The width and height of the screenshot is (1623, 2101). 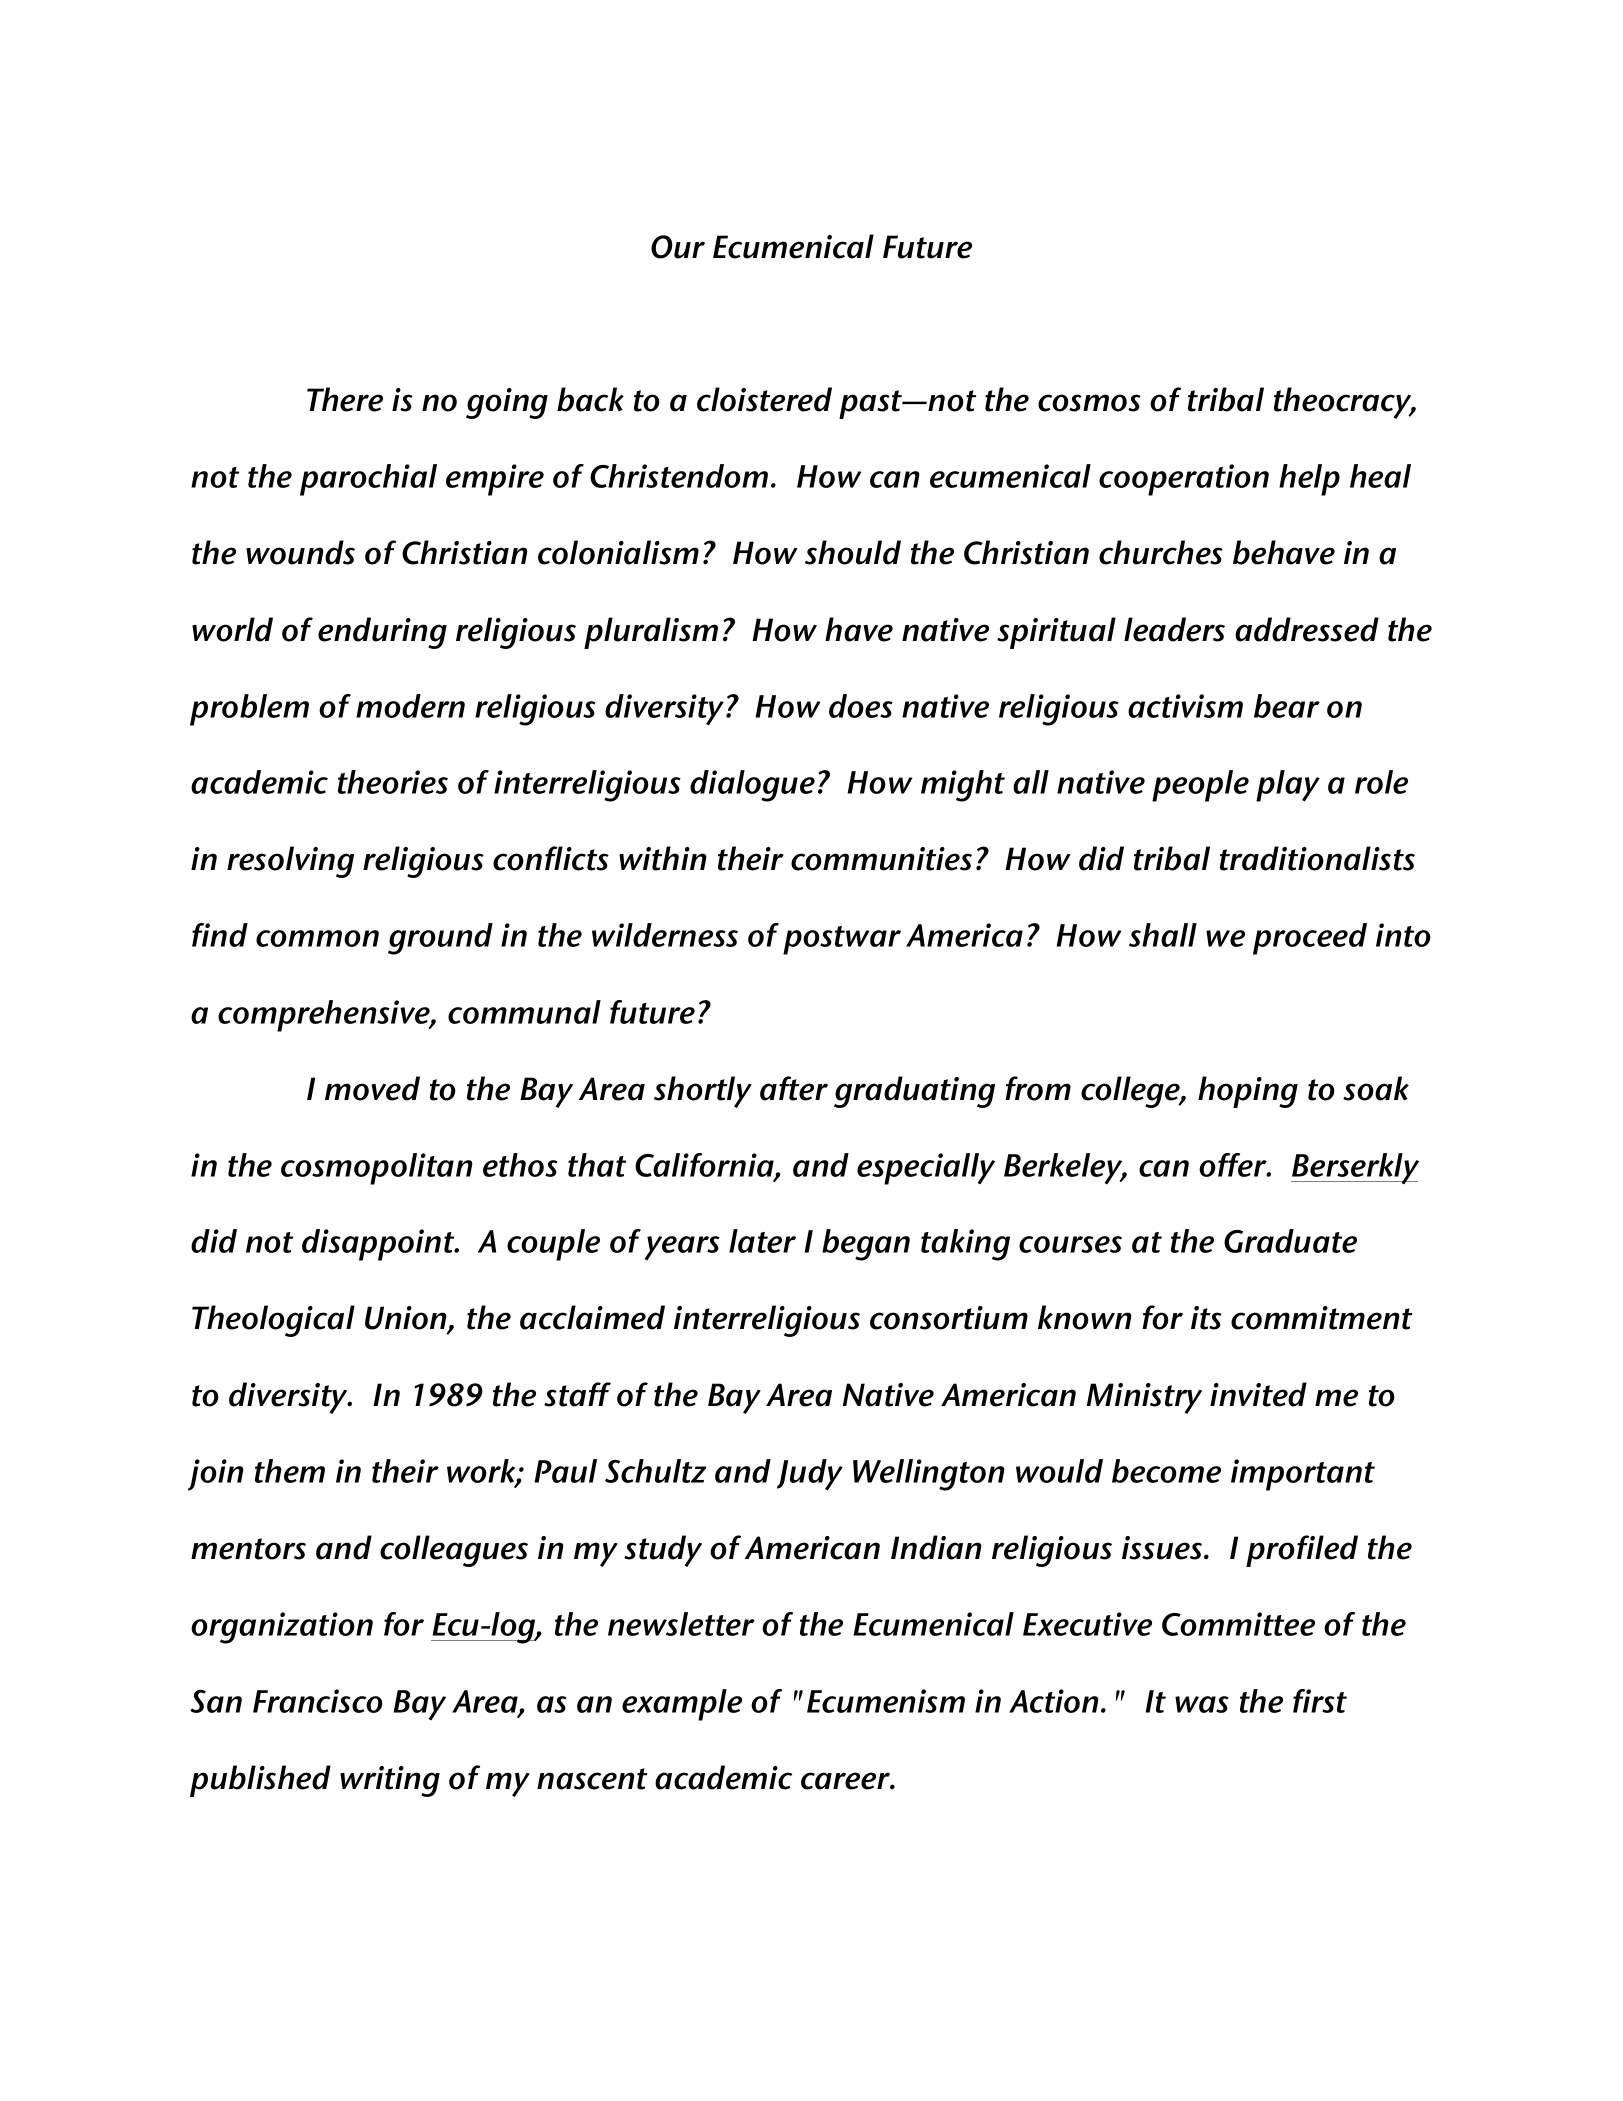 What do you see at coordinates (764, 399) in the screenshot?
I see `cloistered` at bounding box center [764, 399].
